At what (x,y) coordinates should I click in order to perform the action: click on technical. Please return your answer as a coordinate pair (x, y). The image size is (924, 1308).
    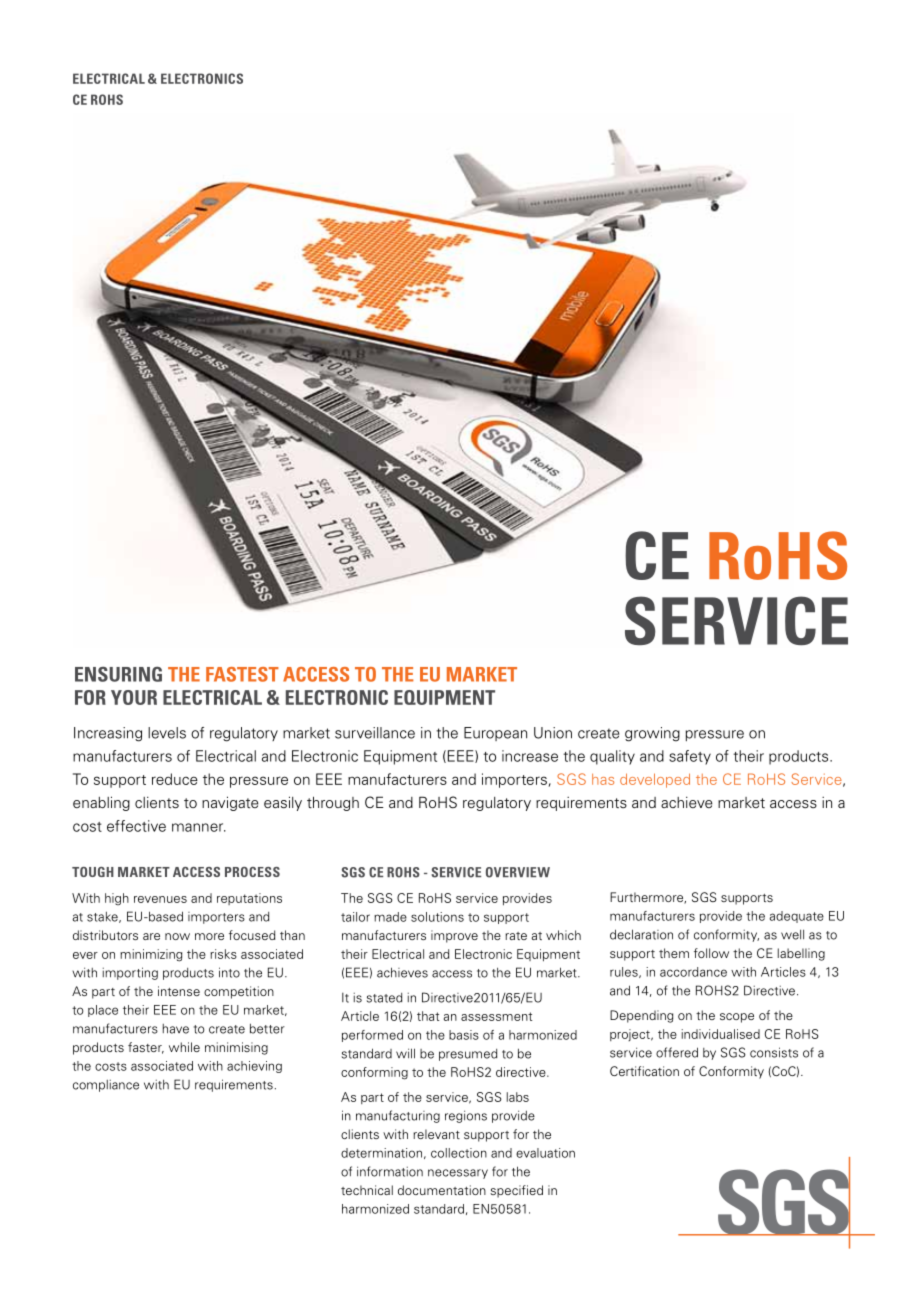
    Looking at the image, I should click on (367, 1190).
